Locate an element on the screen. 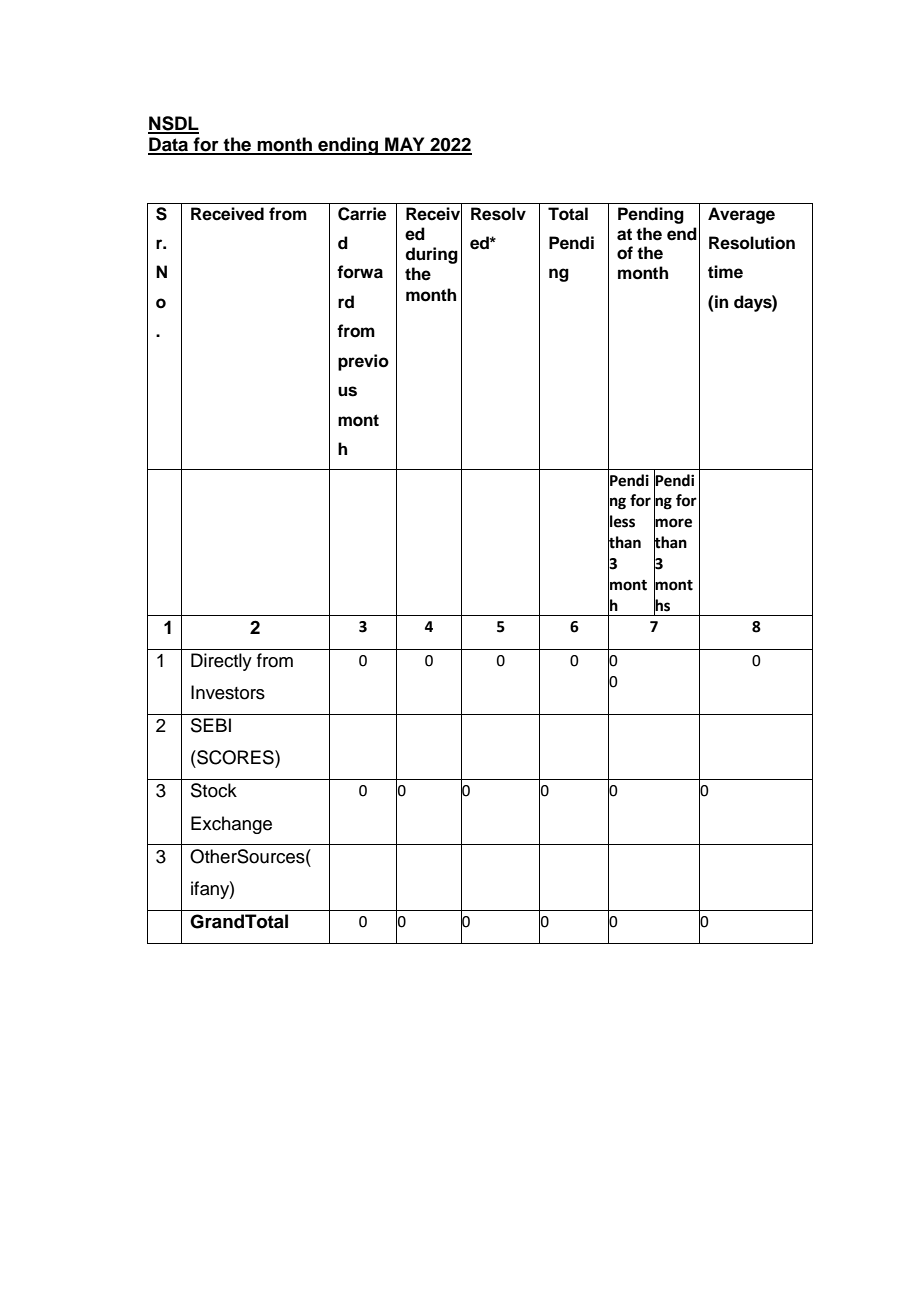 The image size is (924, 1308). time is located at coordinates (725, 272).
